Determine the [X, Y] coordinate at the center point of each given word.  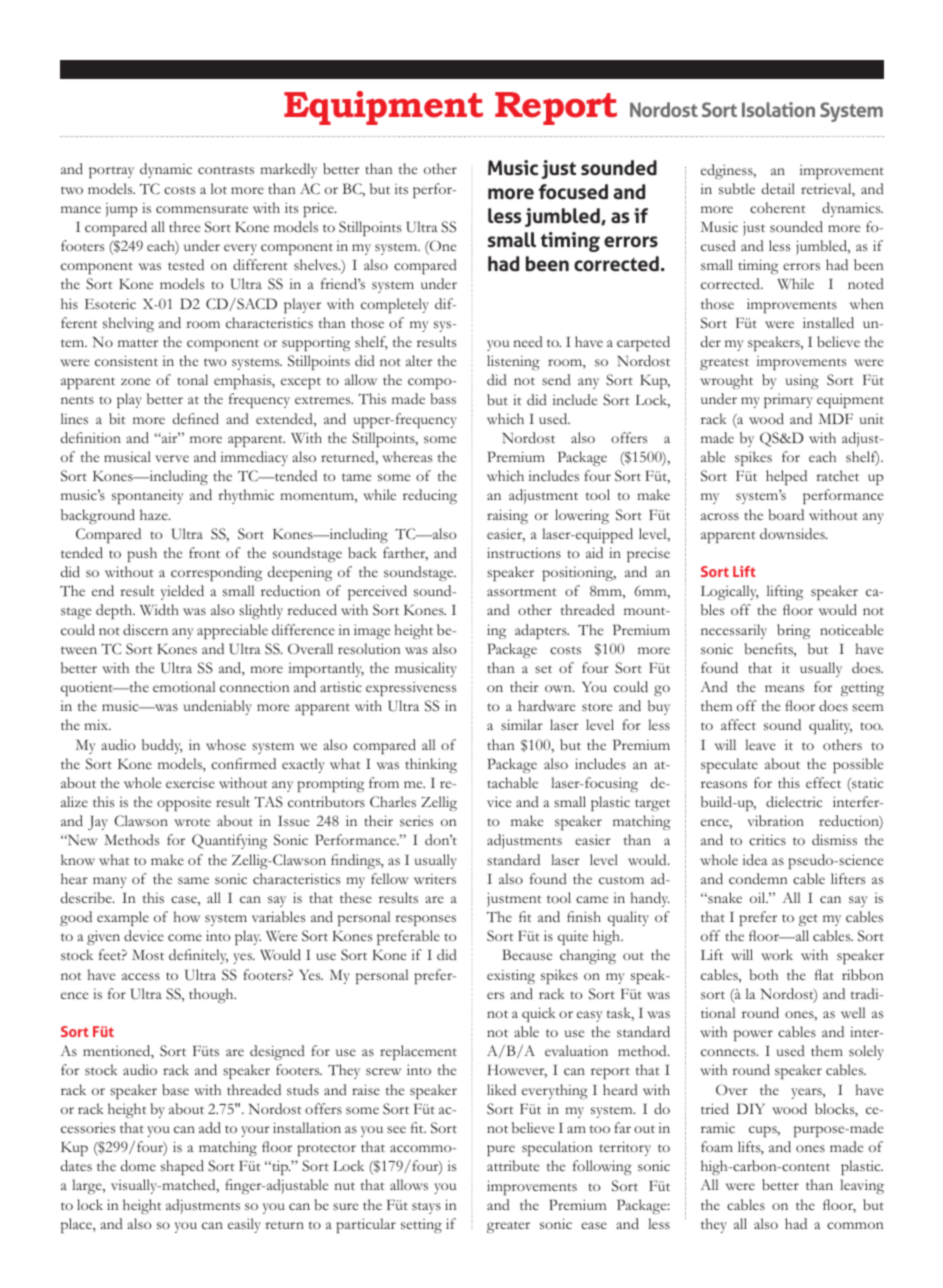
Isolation [778, 109]
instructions [524, 553]
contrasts [226, 170]
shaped [182, 1167]
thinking [431, 765]
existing [511, 976]
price [319, 209]
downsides [793, 533]
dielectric [794, 801]
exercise [190, 783]
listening [513, 362]
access [141, 977]
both [763, 974]
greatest [724, 364]
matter [138, 343]
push [142, 554]
